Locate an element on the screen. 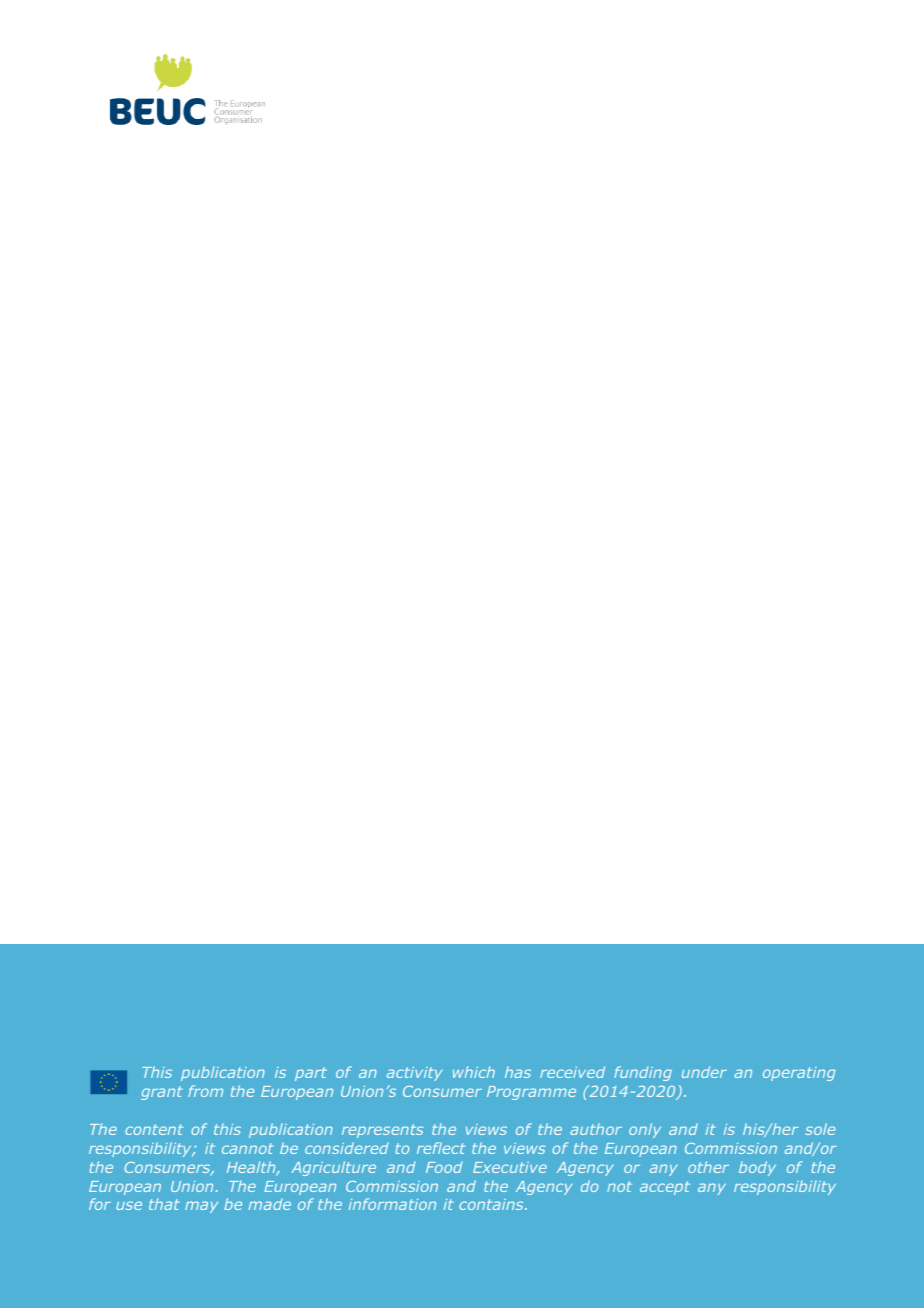 Image resolution: width=924 pixels, height=1308 pixels. which is located at coordinates (474, 1072).
